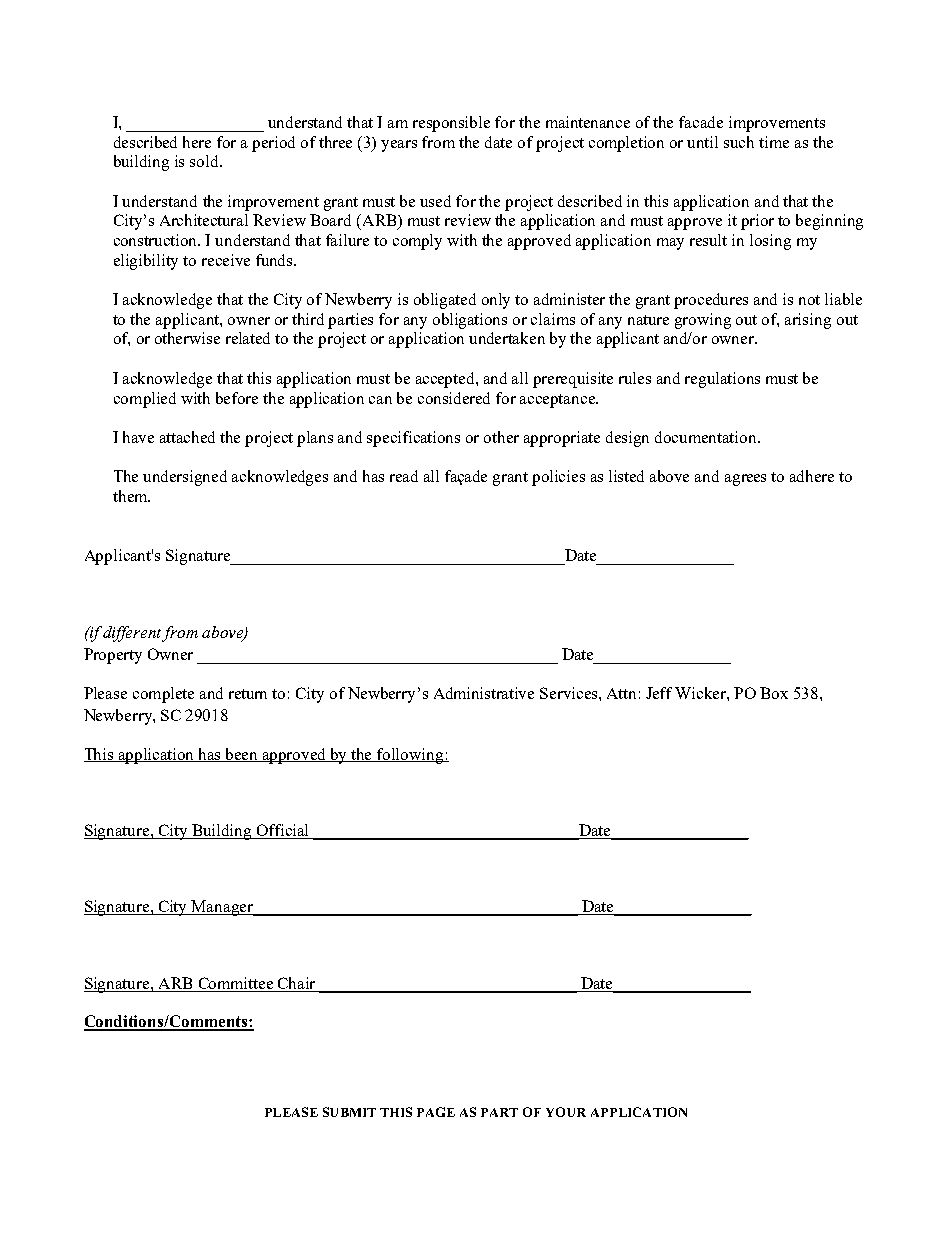 The width and height of the screenshot is (952, 1233). Describe the element at coordinates (133, 634) in the screenshot. I see `different` at that location.
